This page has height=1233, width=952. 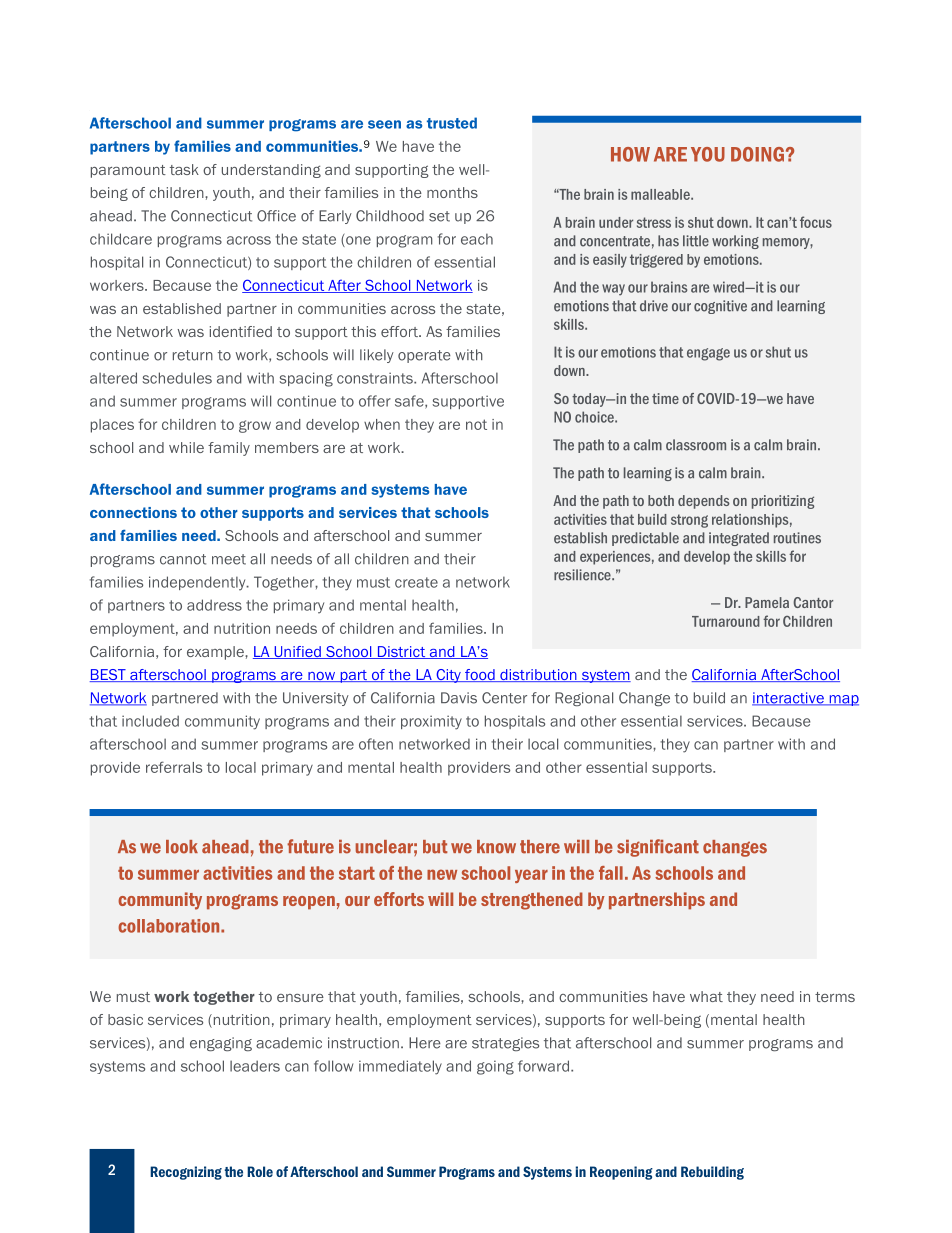 I want to click on DOING, so click(x=757, y=154).
